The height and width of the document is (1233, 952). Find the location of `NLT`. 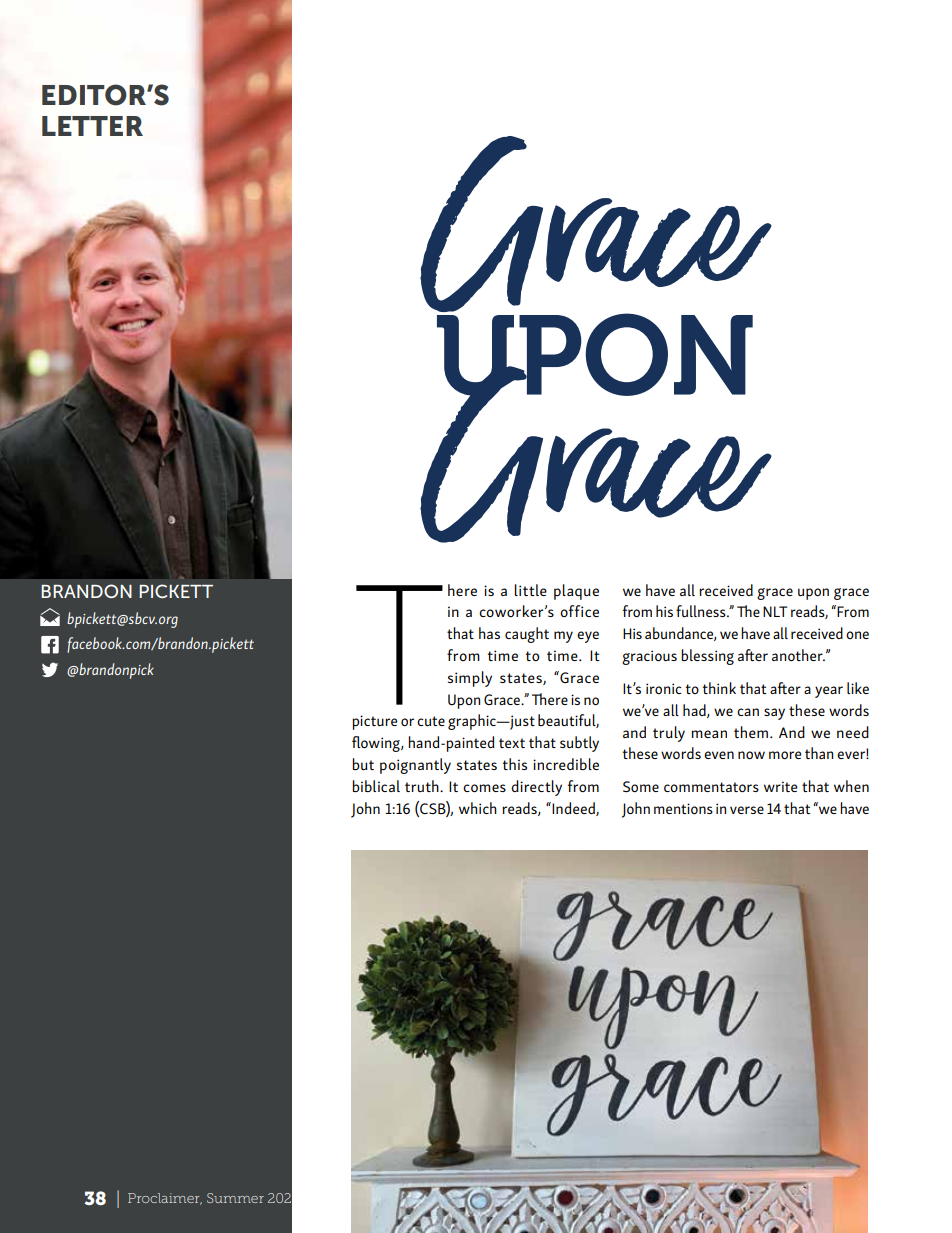

NLT is located at coordinates (775, 611).
